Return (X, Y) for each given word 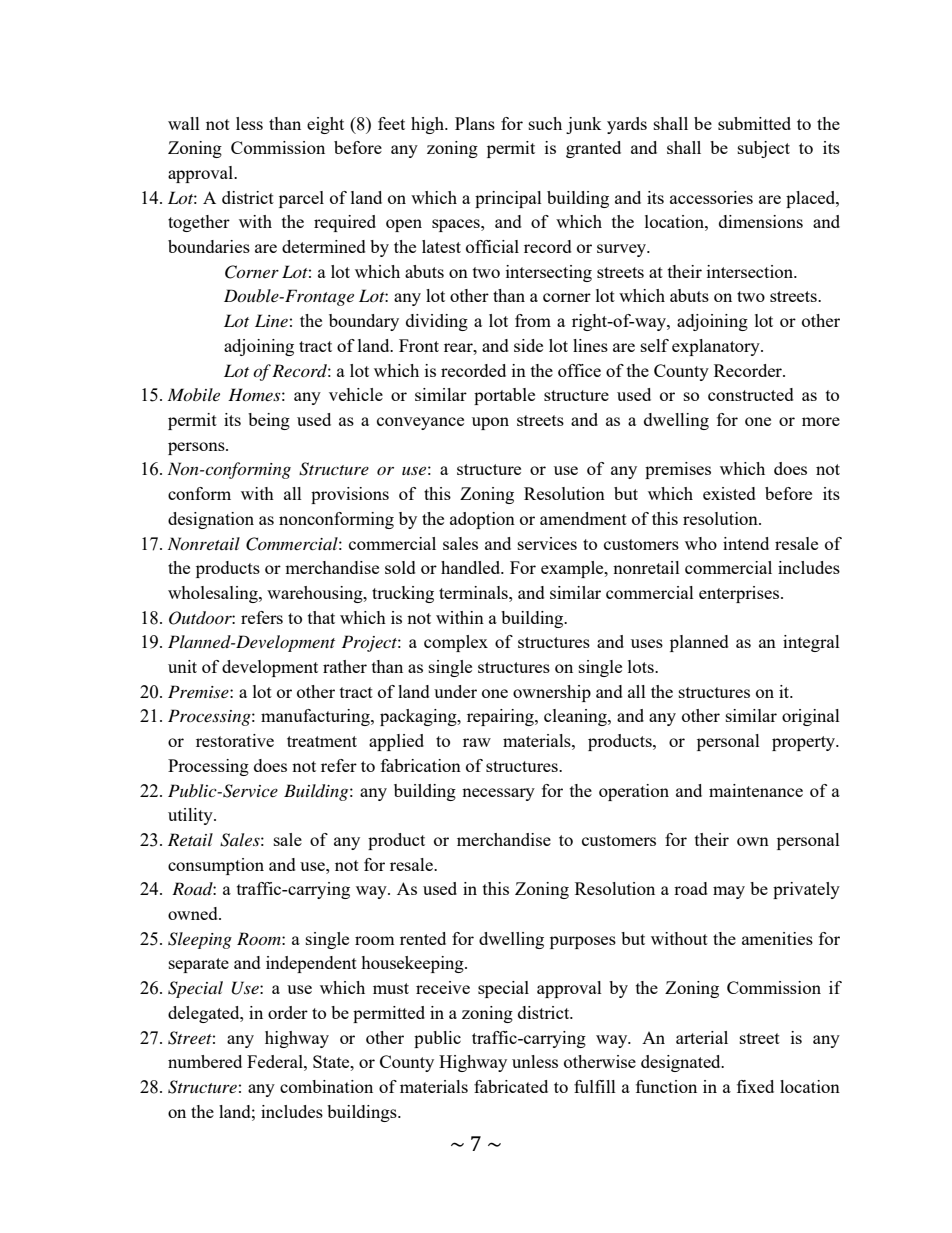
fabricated (511, 1086)
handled (472, 567)
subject (764, 149)
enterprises (740, 594)
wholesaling (214, 594)
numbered (205, 1061)
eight (325, 125)
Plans (475, 123)
